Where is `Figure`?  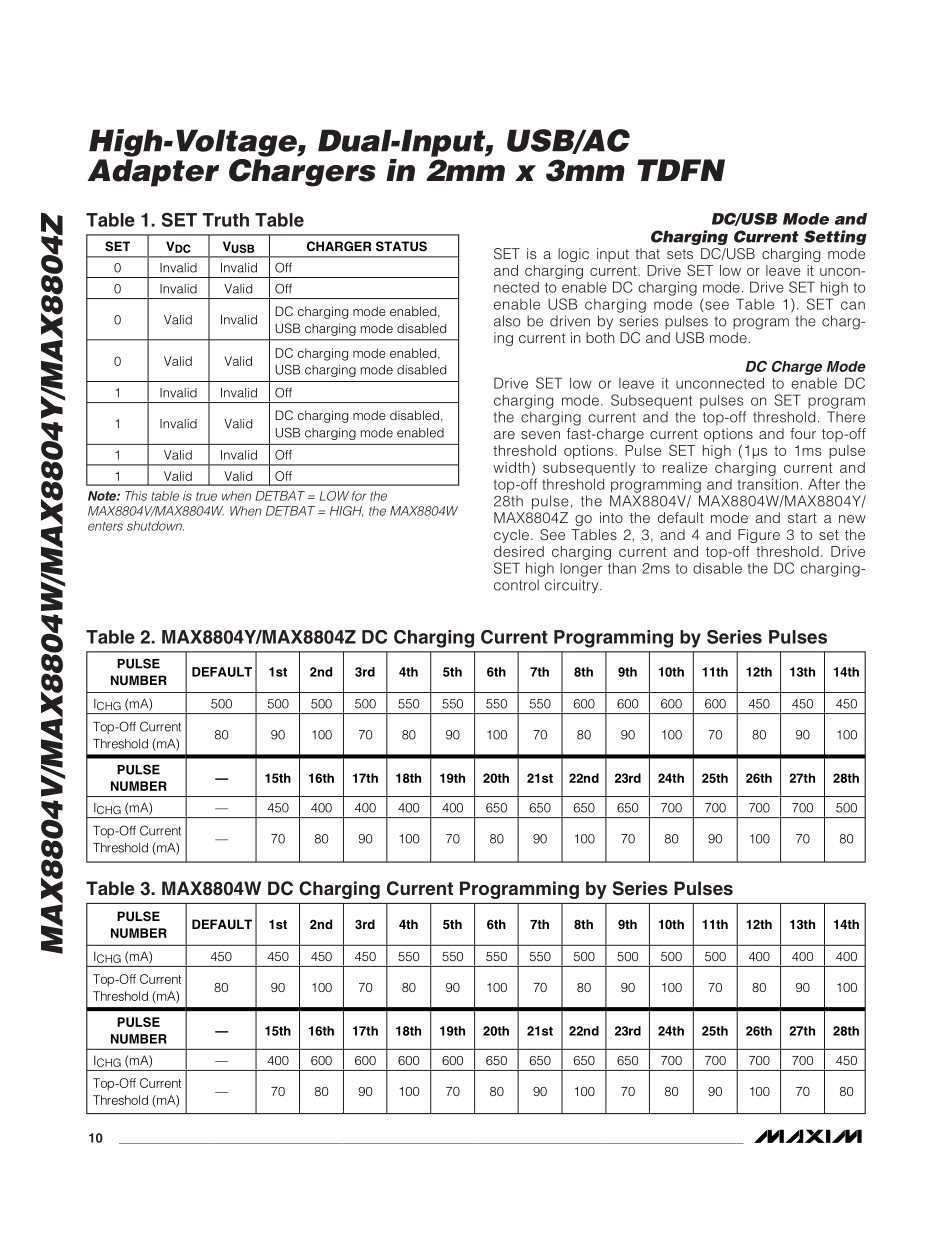
Figure is located at coordinates (759, 536).
